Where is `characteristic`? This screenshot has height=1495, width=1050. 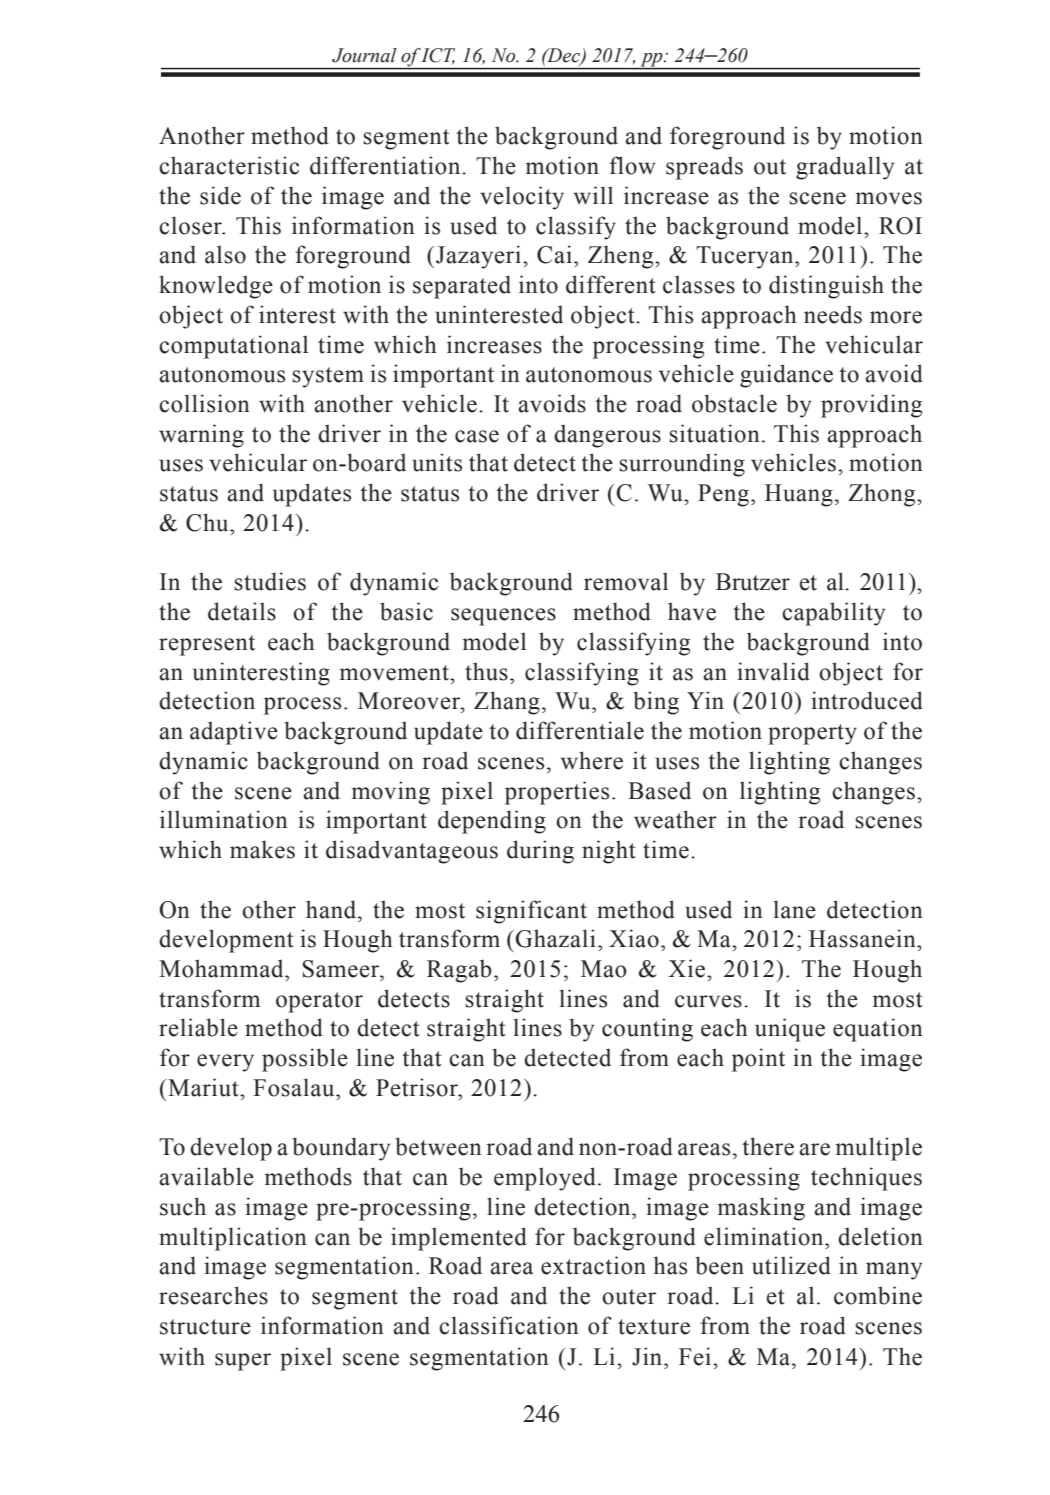
characteristic is located at coordinates (229, 165).
